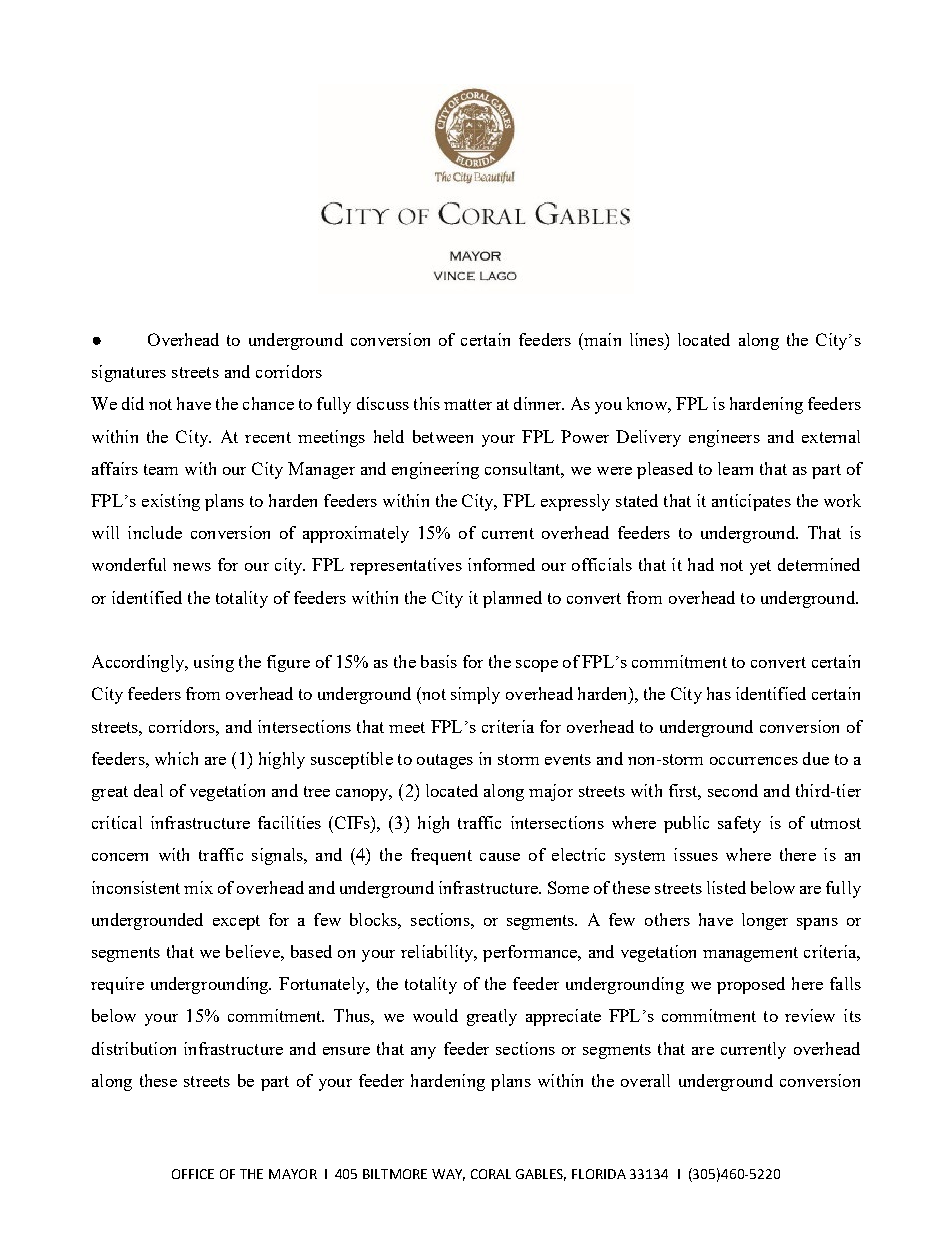 This document has height=1233, width=952. What do you see at coordinates (599, 1174) in the document?
I see `FLORIDA` at bounding box center [599, 1174].
